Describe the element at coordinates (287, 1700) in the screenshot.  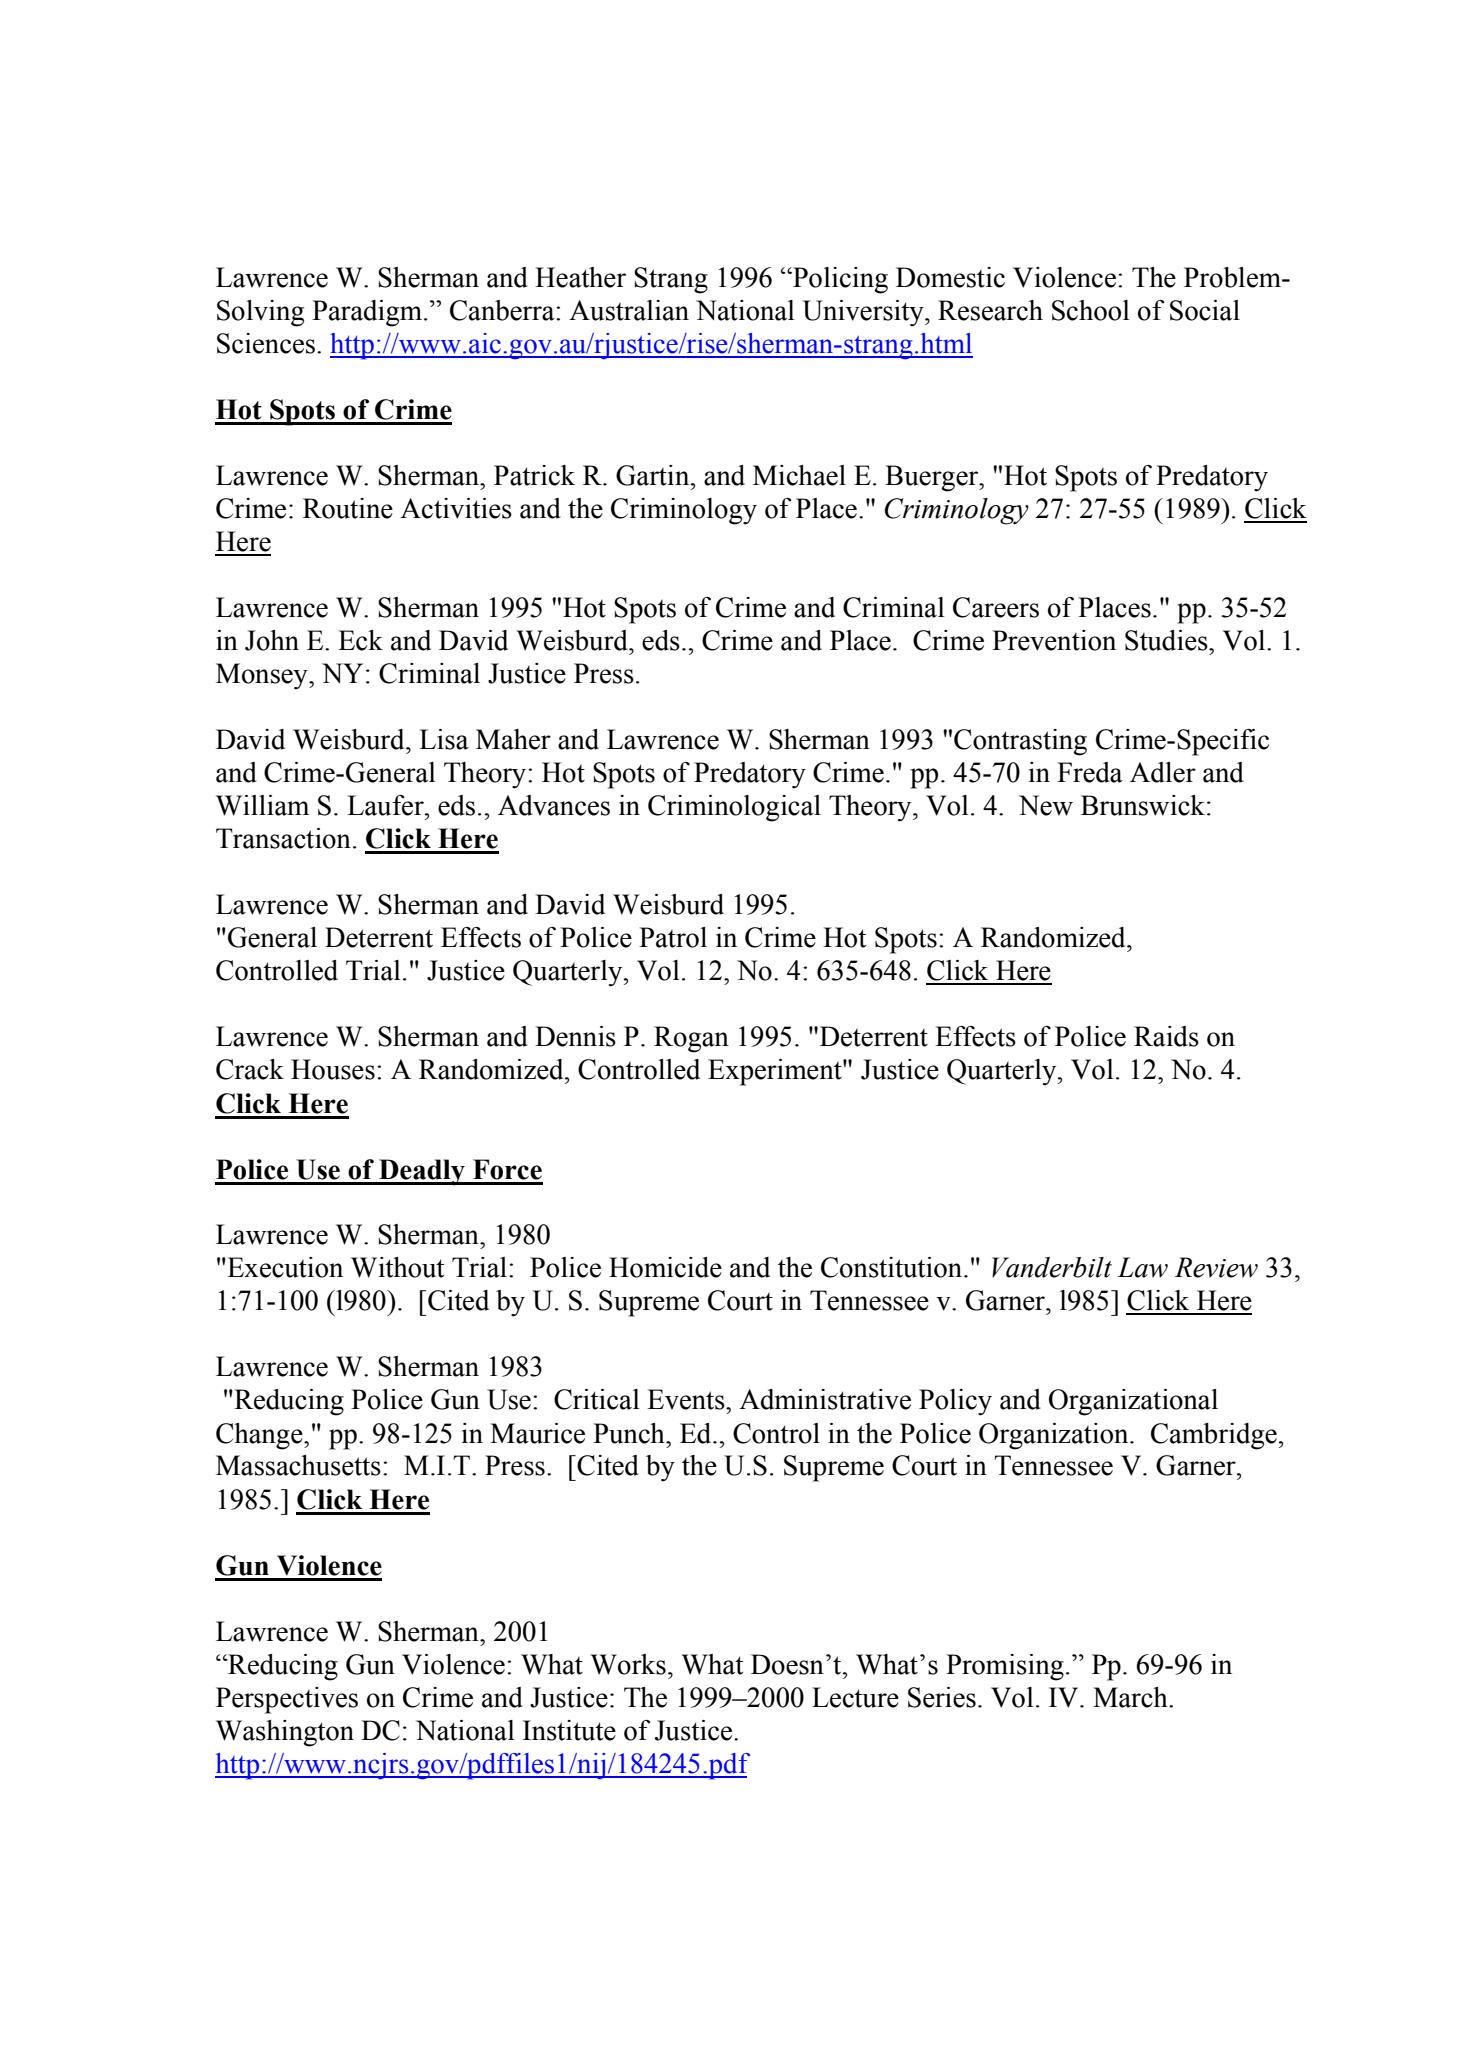
I see `Perspectives` at that location.
